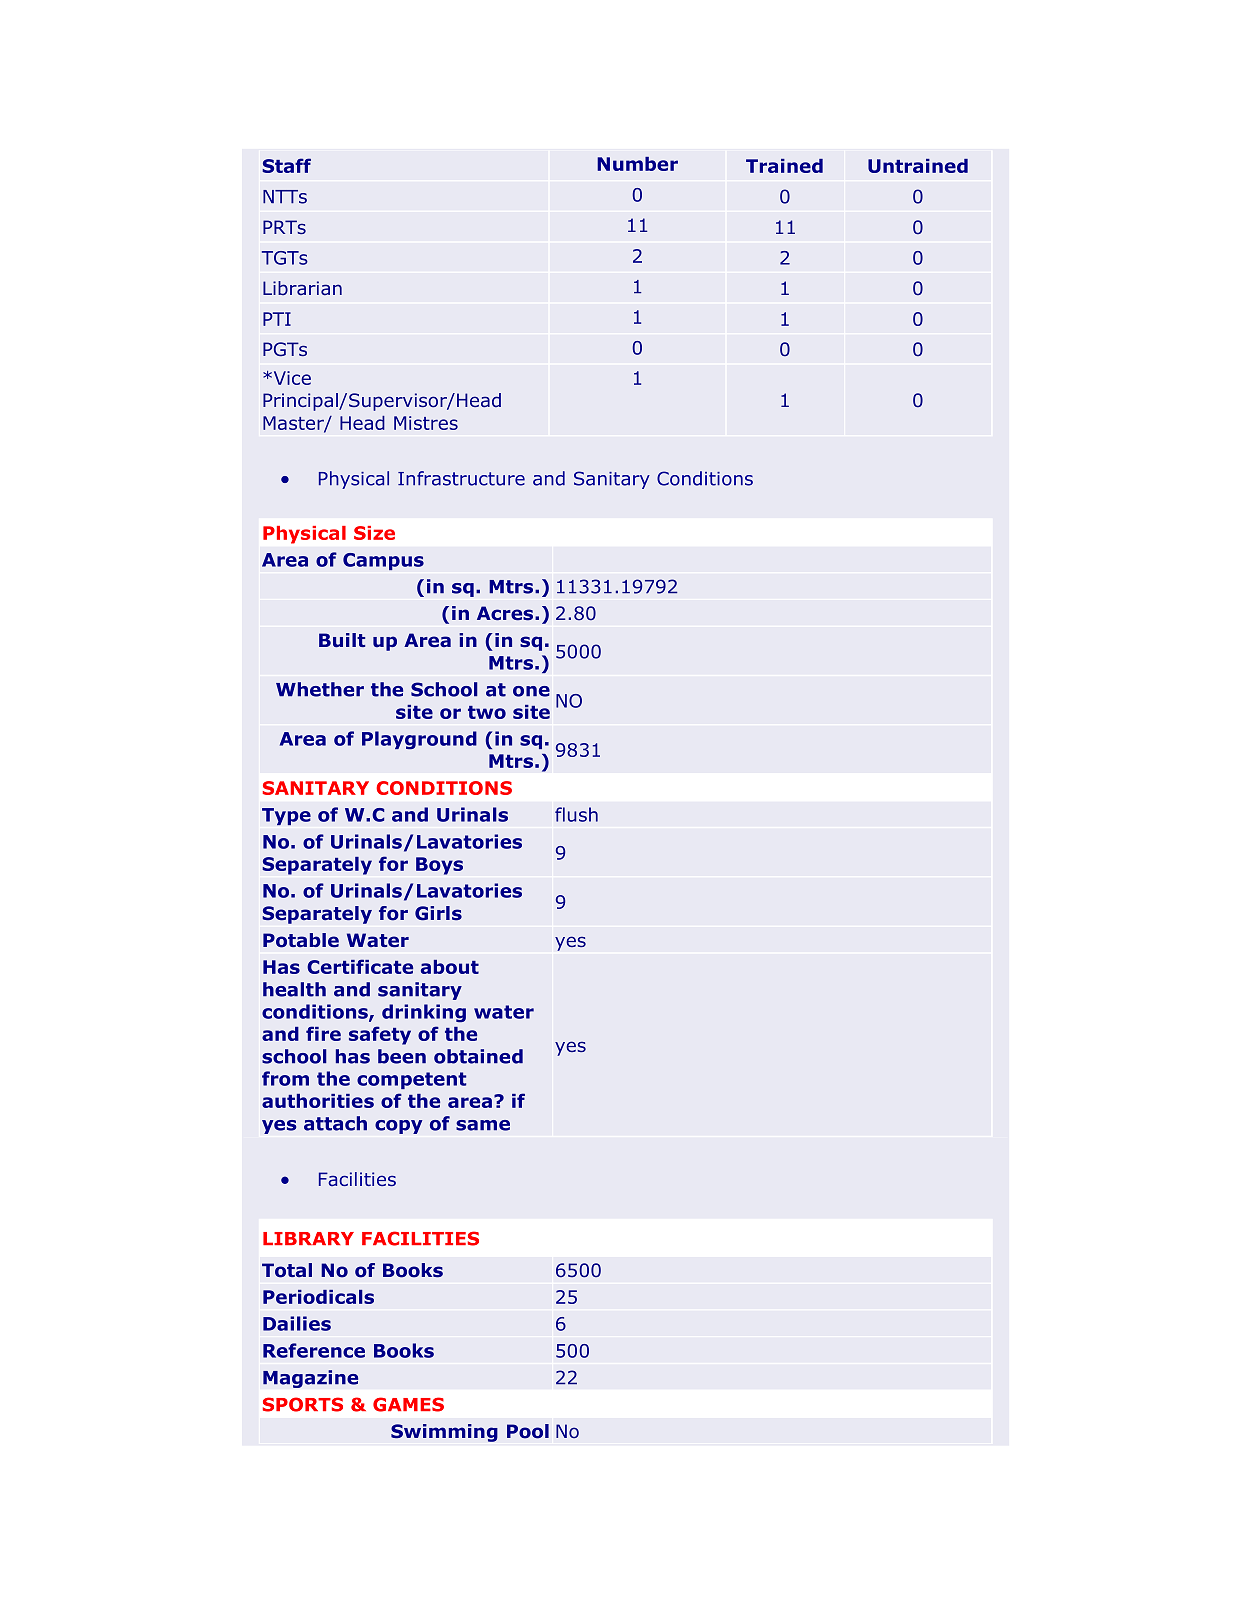 The width and height of the screenshot is (1251, 1619). Describe the element at coordinates (528, 1431) in the screenshot. I see `Pool` at that location.
